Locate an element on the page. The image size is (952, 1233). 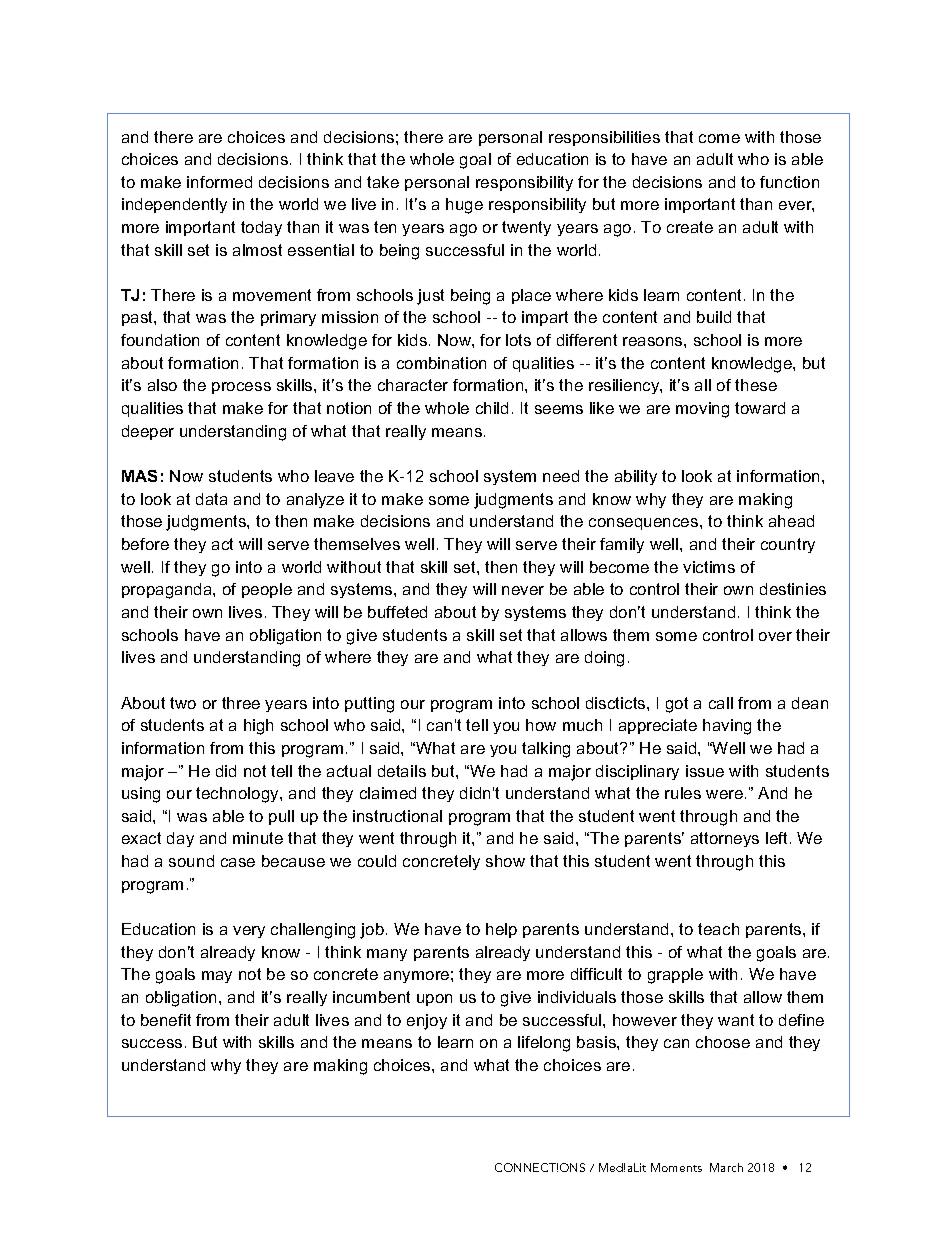
informed is located at coordinates (219, 182).
